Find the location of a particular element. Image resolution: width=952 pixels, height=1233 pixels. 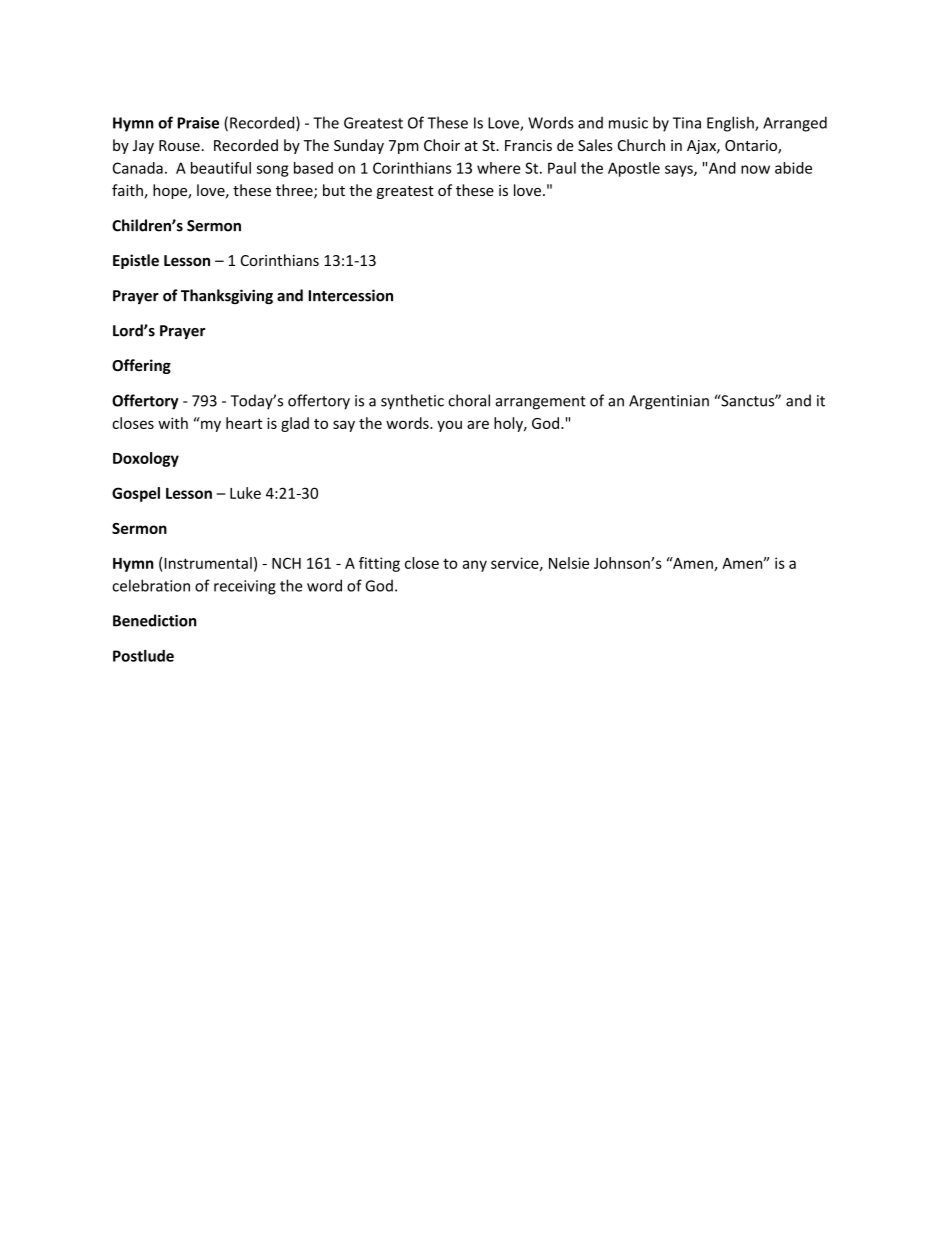

Argentinian is located at coordinates (669, 402).
